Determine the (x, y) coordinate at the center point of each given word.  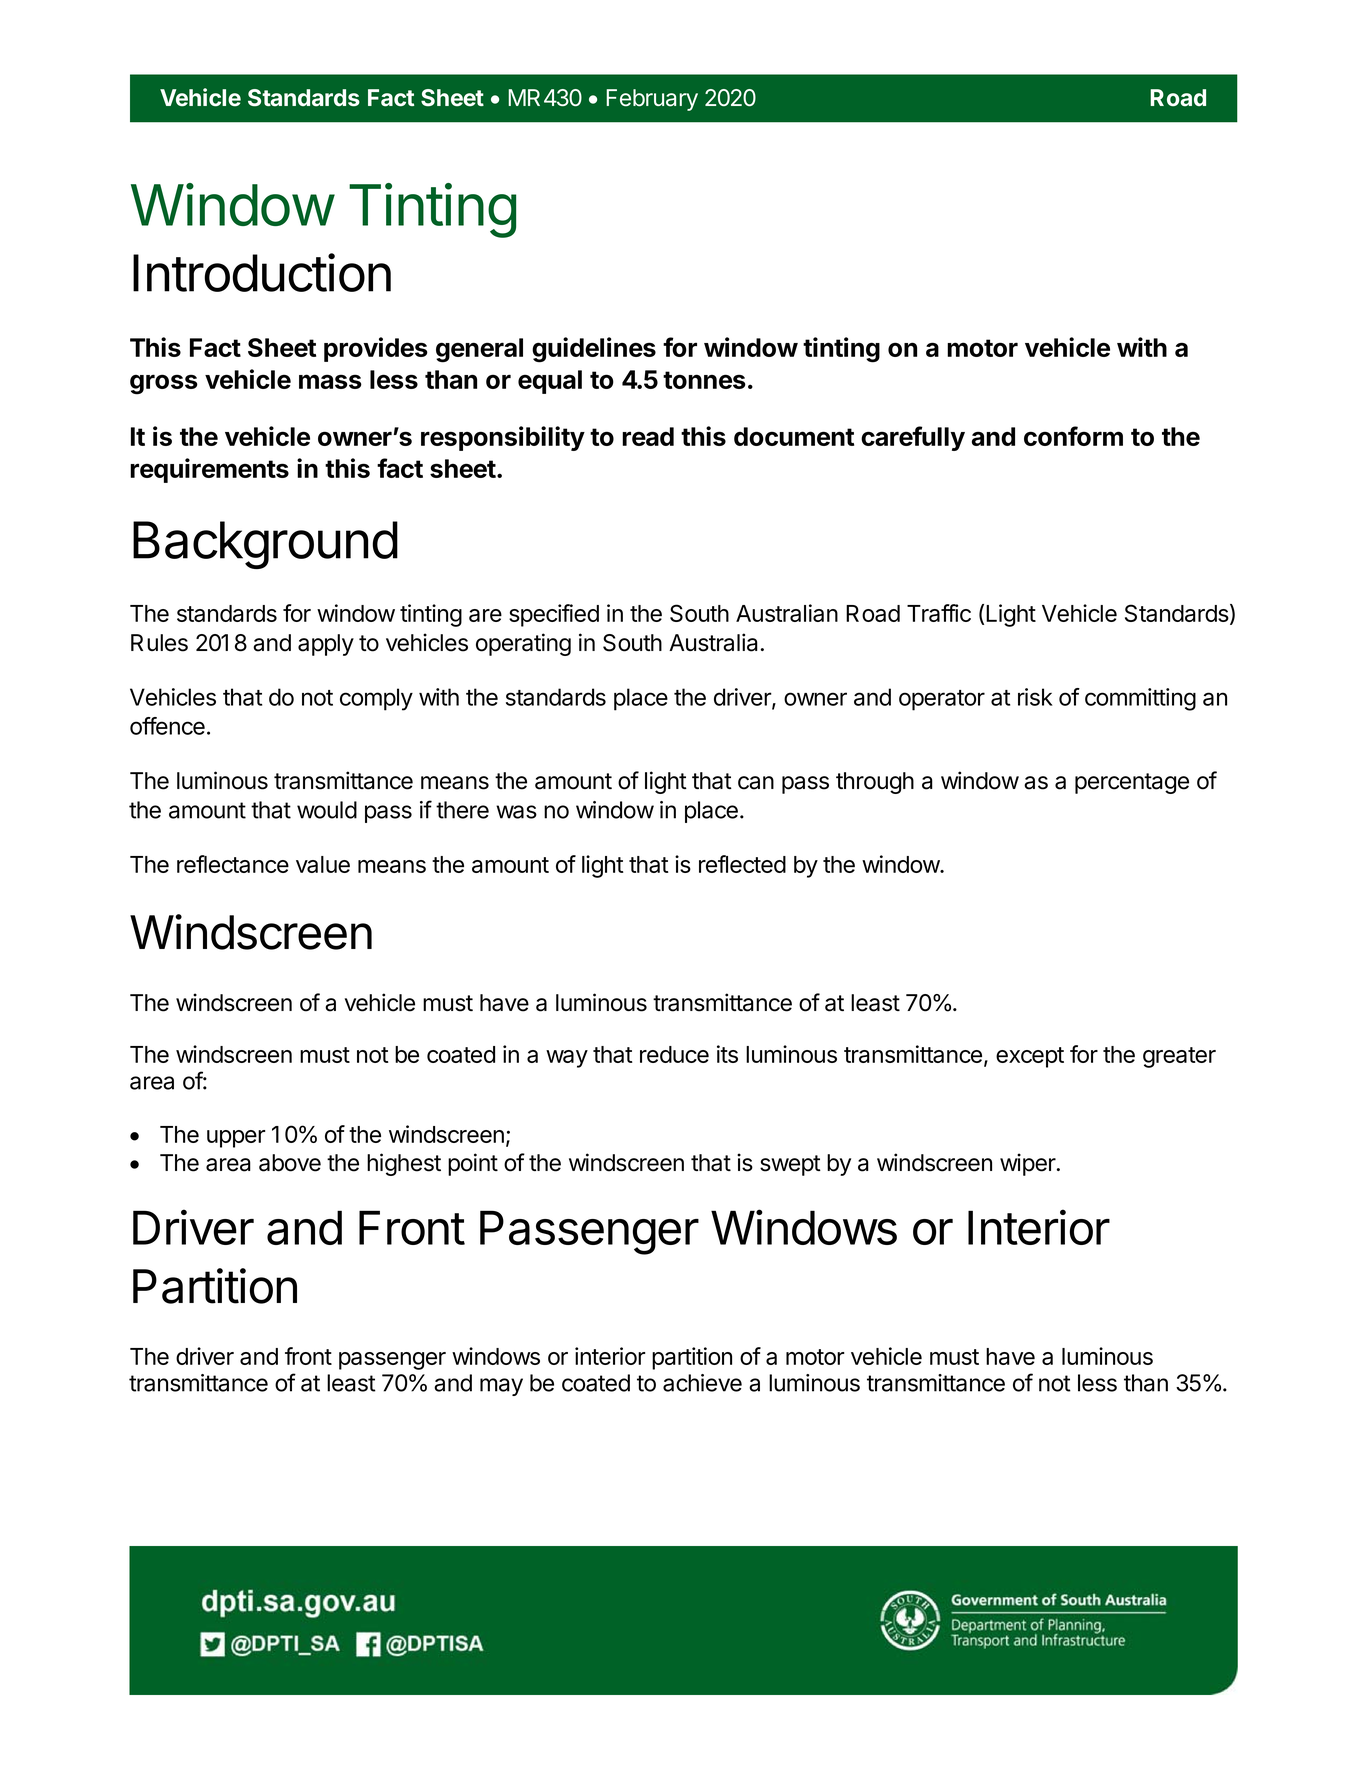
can (756, 783)
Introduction (262, 272)
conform (1073, 436)
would (327, 810)
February (652, 100)
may (501, 1387)
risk (1035, 697)
